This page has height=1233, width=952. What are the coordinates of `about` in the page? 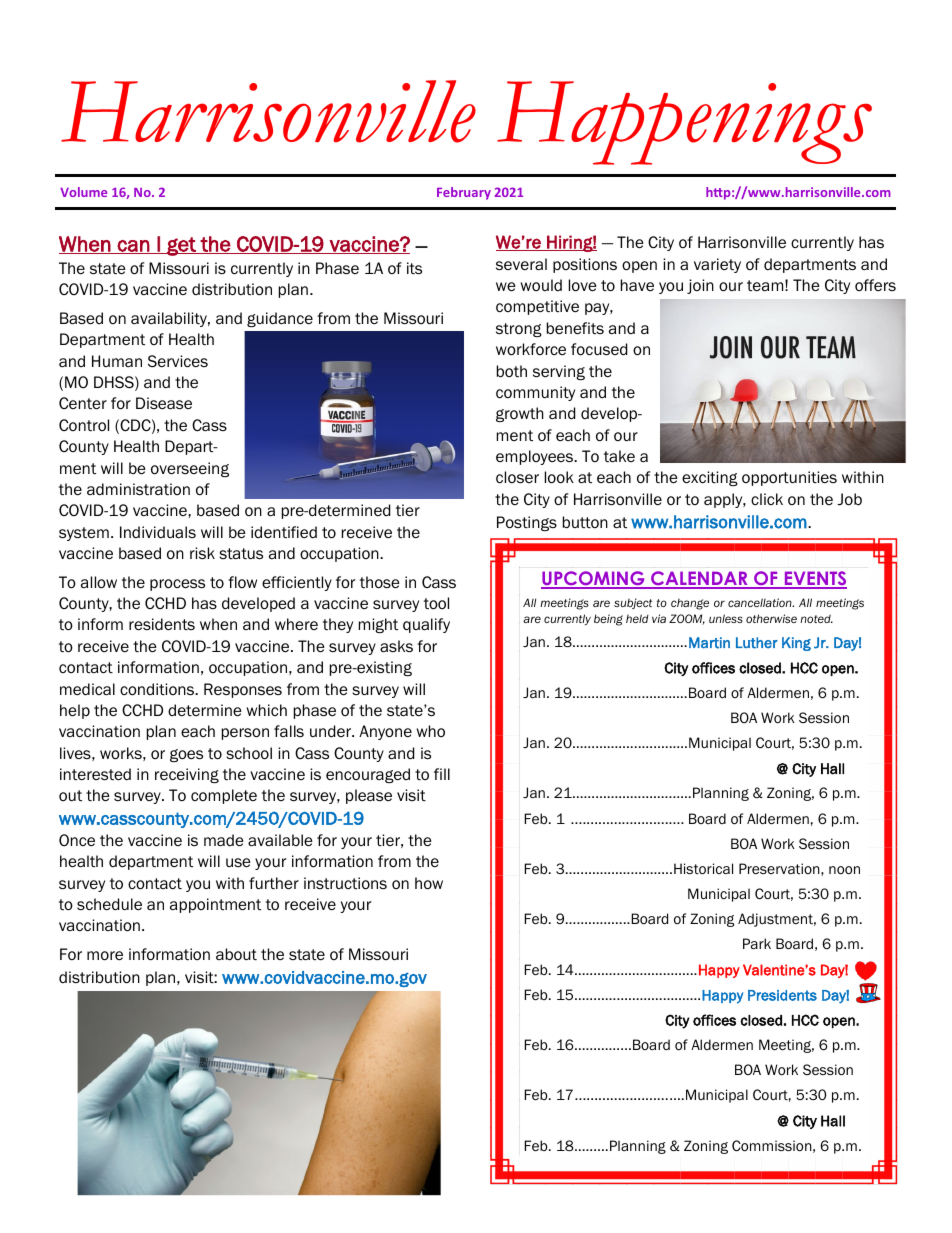 It's located at (236, 954).
